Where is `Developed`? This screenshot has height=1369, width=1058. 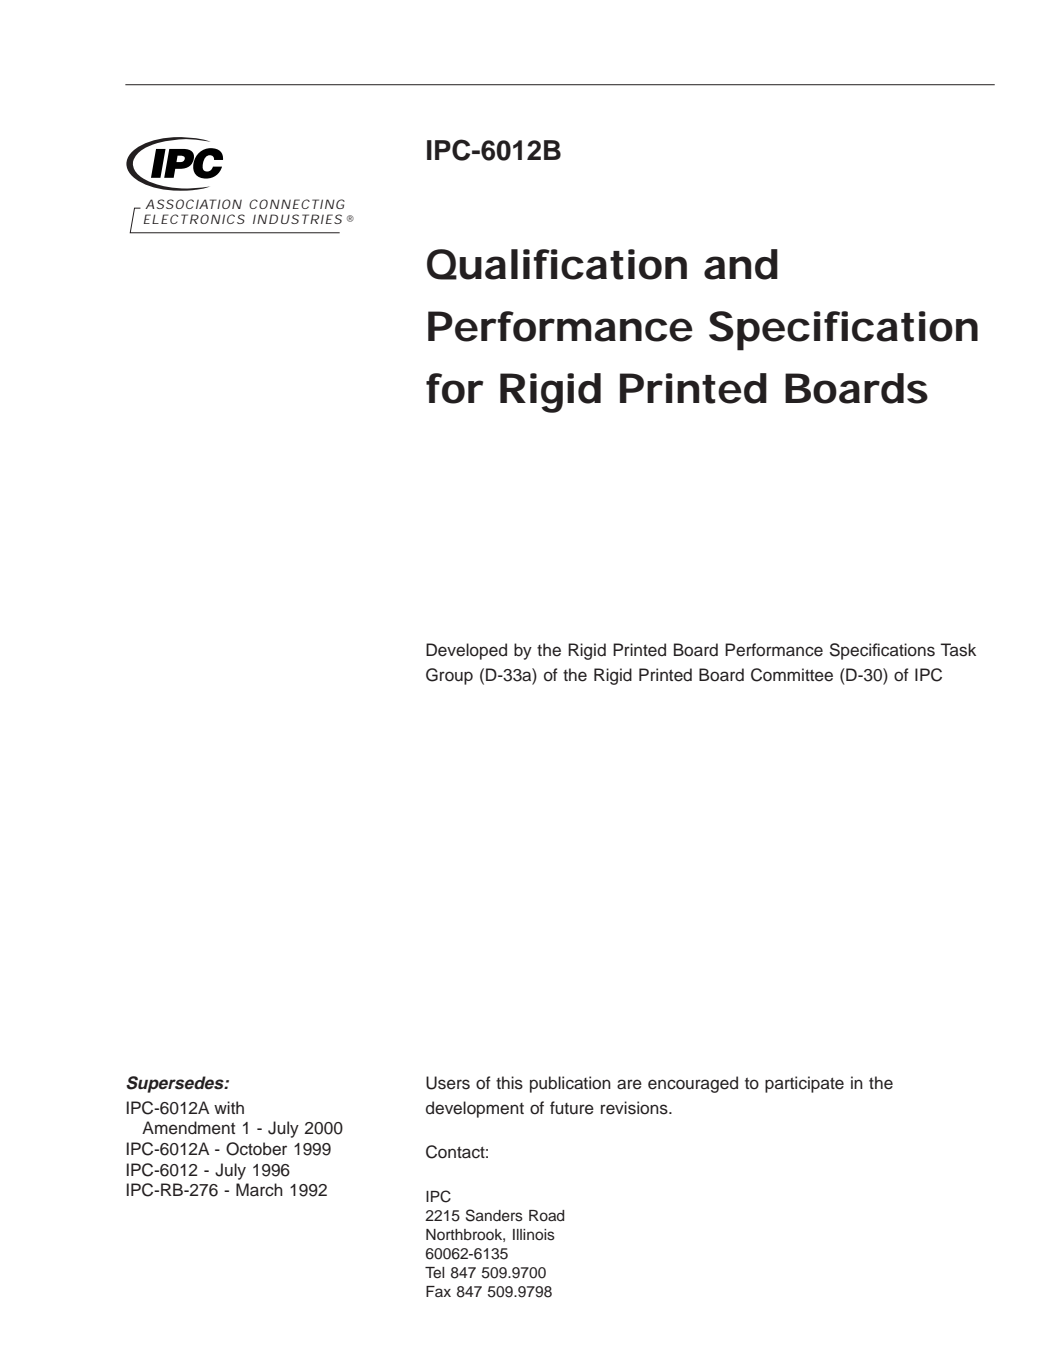 Developed is located at coordinates (466, 651).
